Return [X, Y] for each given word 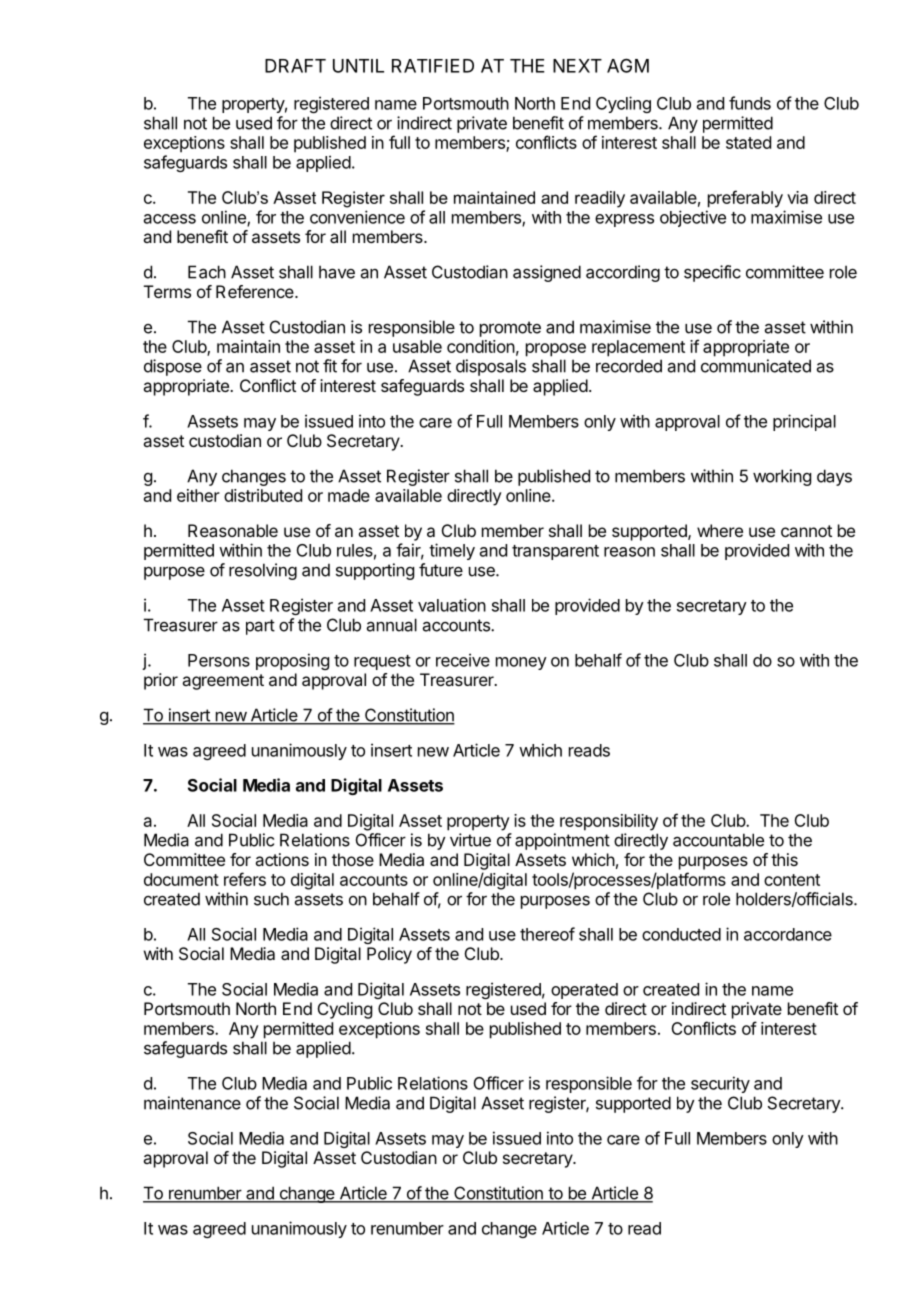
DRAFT [295, 66]
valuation [452, 605]
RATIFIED [433, 66]
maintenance [192, 1103]
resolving [263, 571]
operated [584, 991]
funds [750, 103]
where [720, 530]
